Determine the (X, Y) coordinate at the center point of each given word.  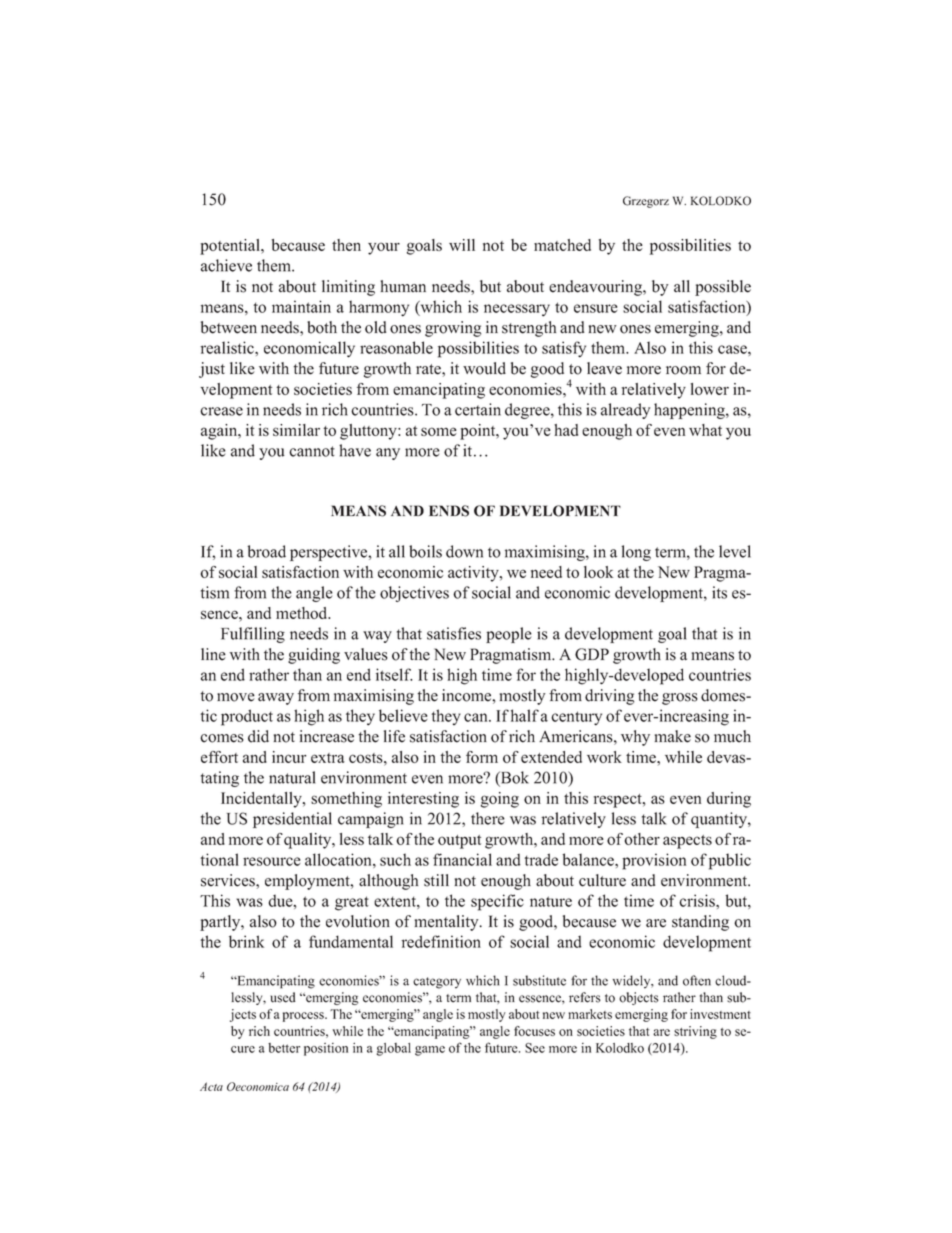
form (482, 757)
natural (292, 777)
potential (231, 247)
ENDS (449, 511)
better (284, 1048)
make (673, 736)
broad (266, 551)
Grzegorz (646, 202)
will (462, 245)
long (636, 553)
